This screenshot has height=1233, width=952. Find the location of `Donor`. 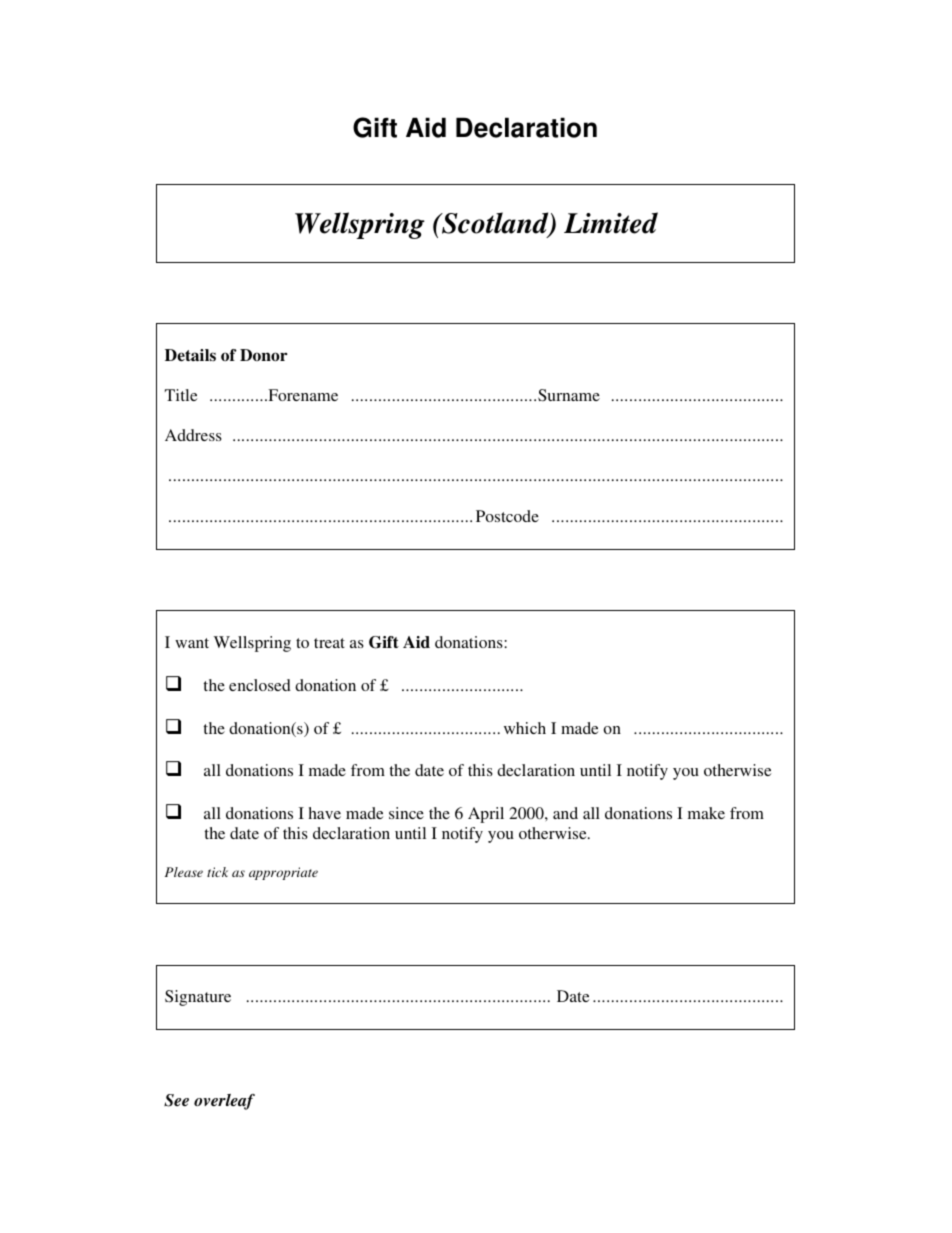

Donor is located at coordinates (263, 355).
